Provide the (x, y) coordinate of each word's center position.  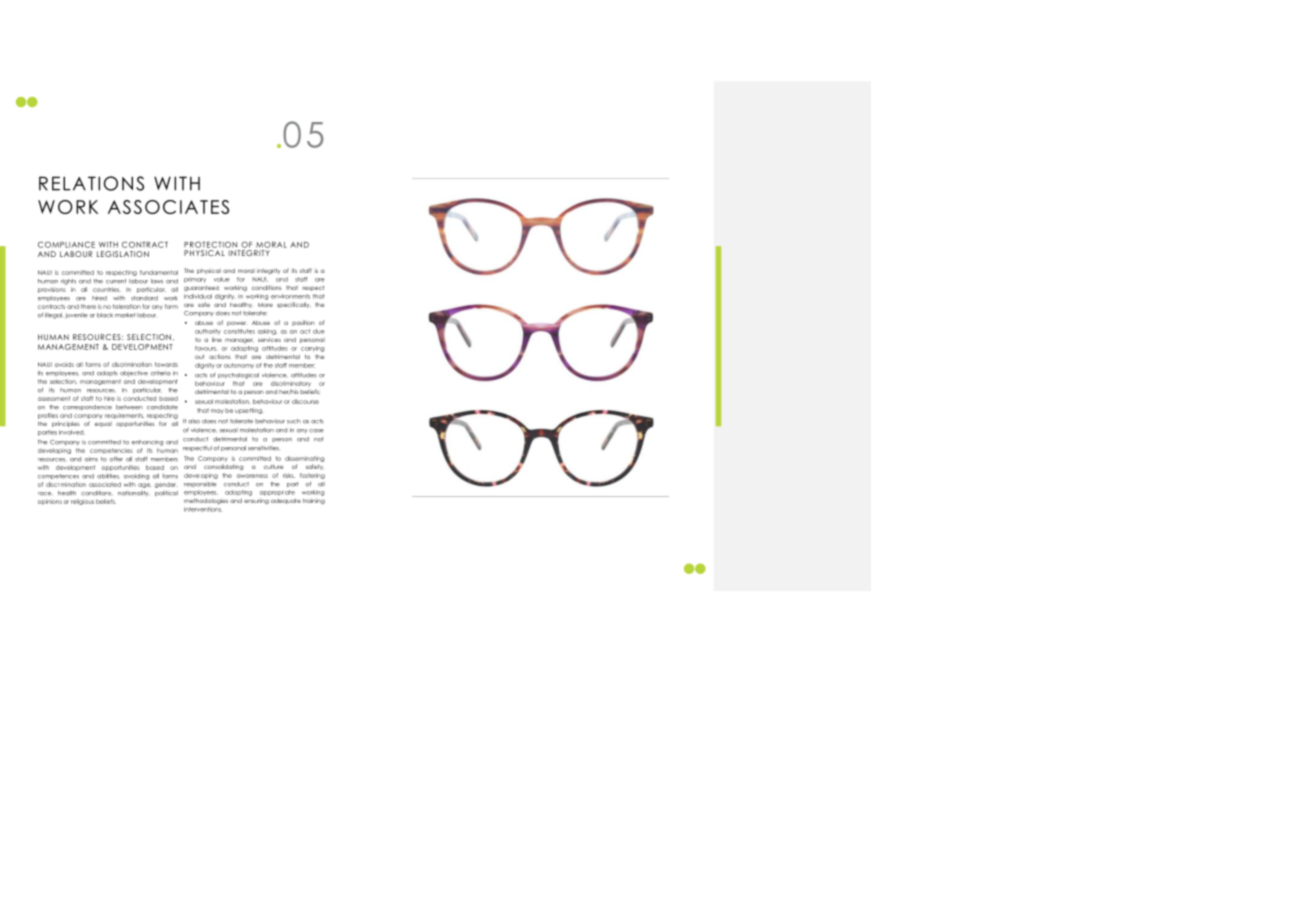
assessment (54, 398)
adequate (286, 501)
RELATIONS (91, 183)
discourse (305, 401)
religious (82, 502)
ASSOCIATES (168, 207)
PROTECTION (210, 244)
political (166, 493)
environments (290, 296)
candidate (162, 407)
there (88, 306)
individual (198, 296)
